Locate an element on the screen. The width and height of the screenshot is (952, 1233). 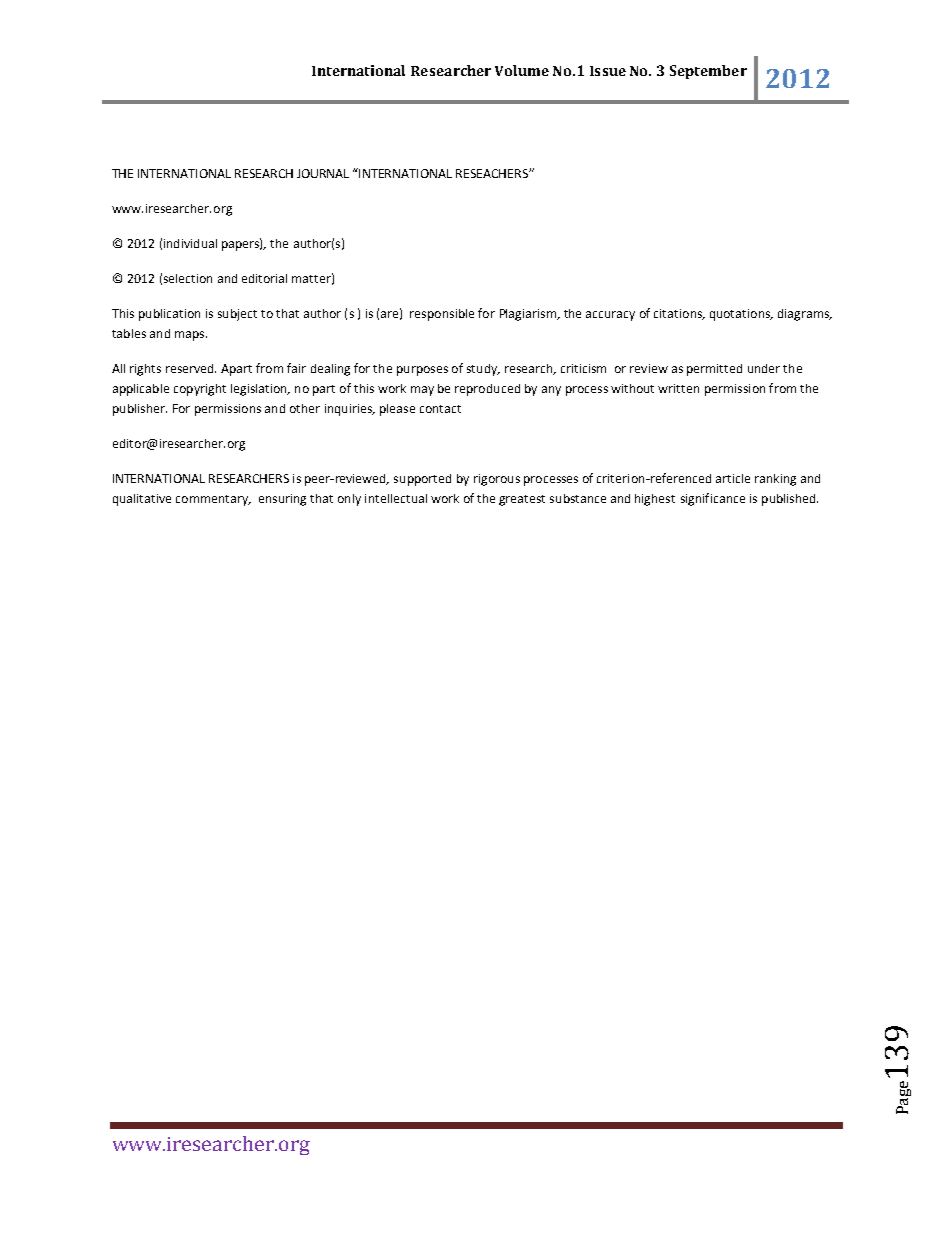
September is located at coordinates (708, 72).
